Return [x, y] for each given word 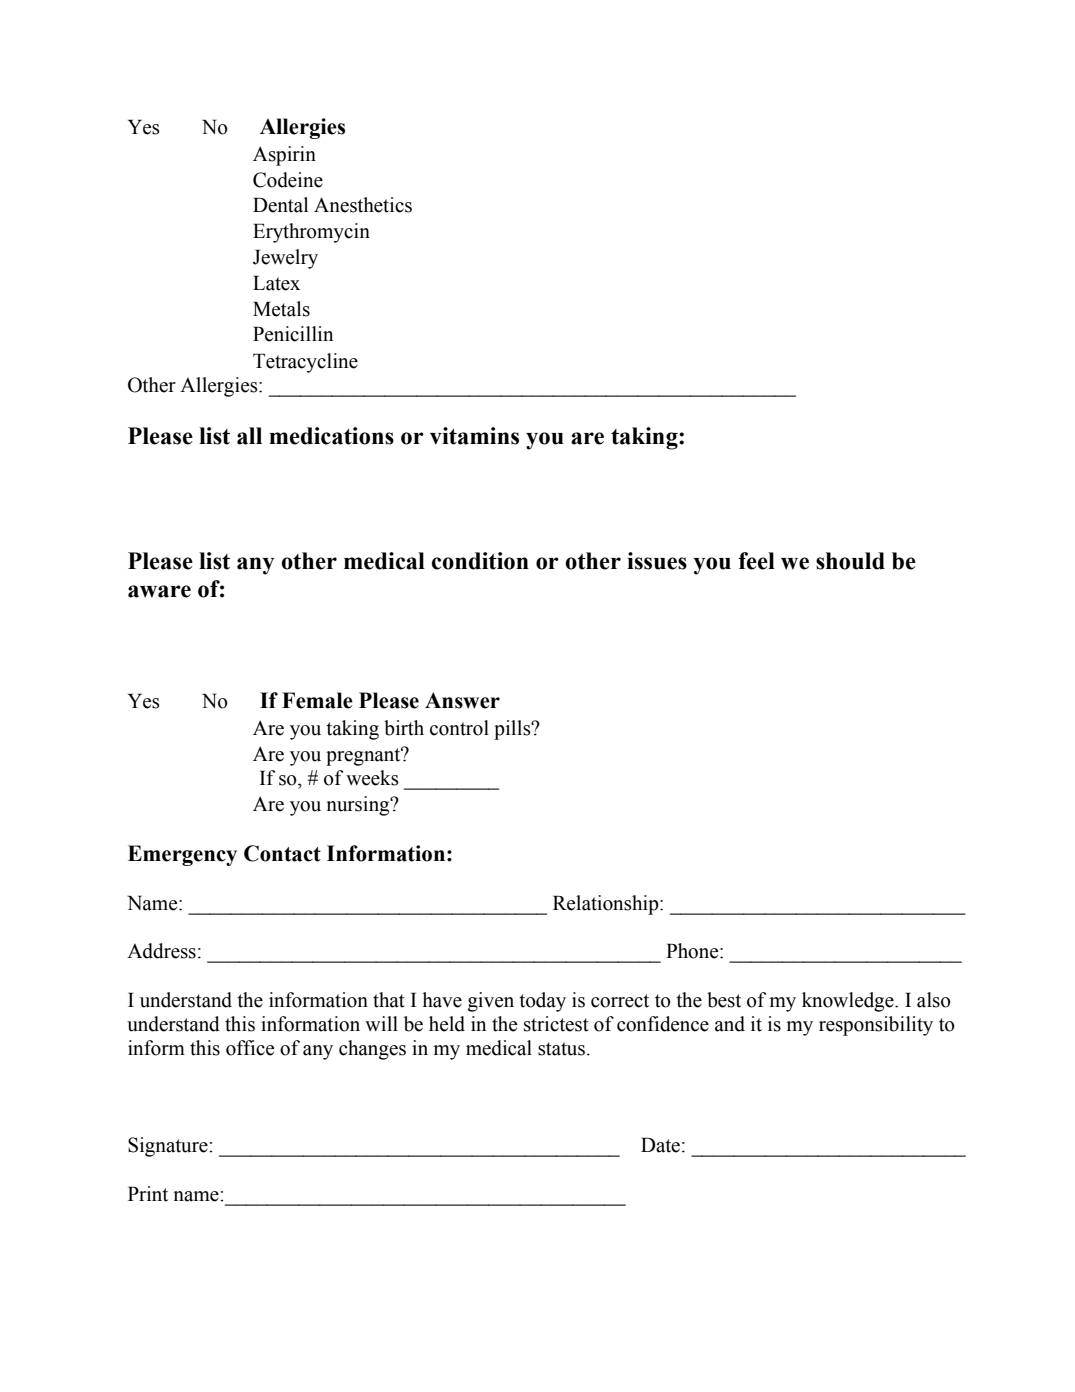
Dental [280, 205]
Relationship [607, 905]
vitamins [474, 436]
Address [161, 951]
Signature [169, 1147]
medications [331, 436]
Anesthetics [363, 205]
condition [480, 561]
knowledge [849, 1002]
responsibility [876, 1026]
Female [317, 700]
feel [756, 561]
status [561, 1049]
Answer [462, 700]
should [850, 561]
